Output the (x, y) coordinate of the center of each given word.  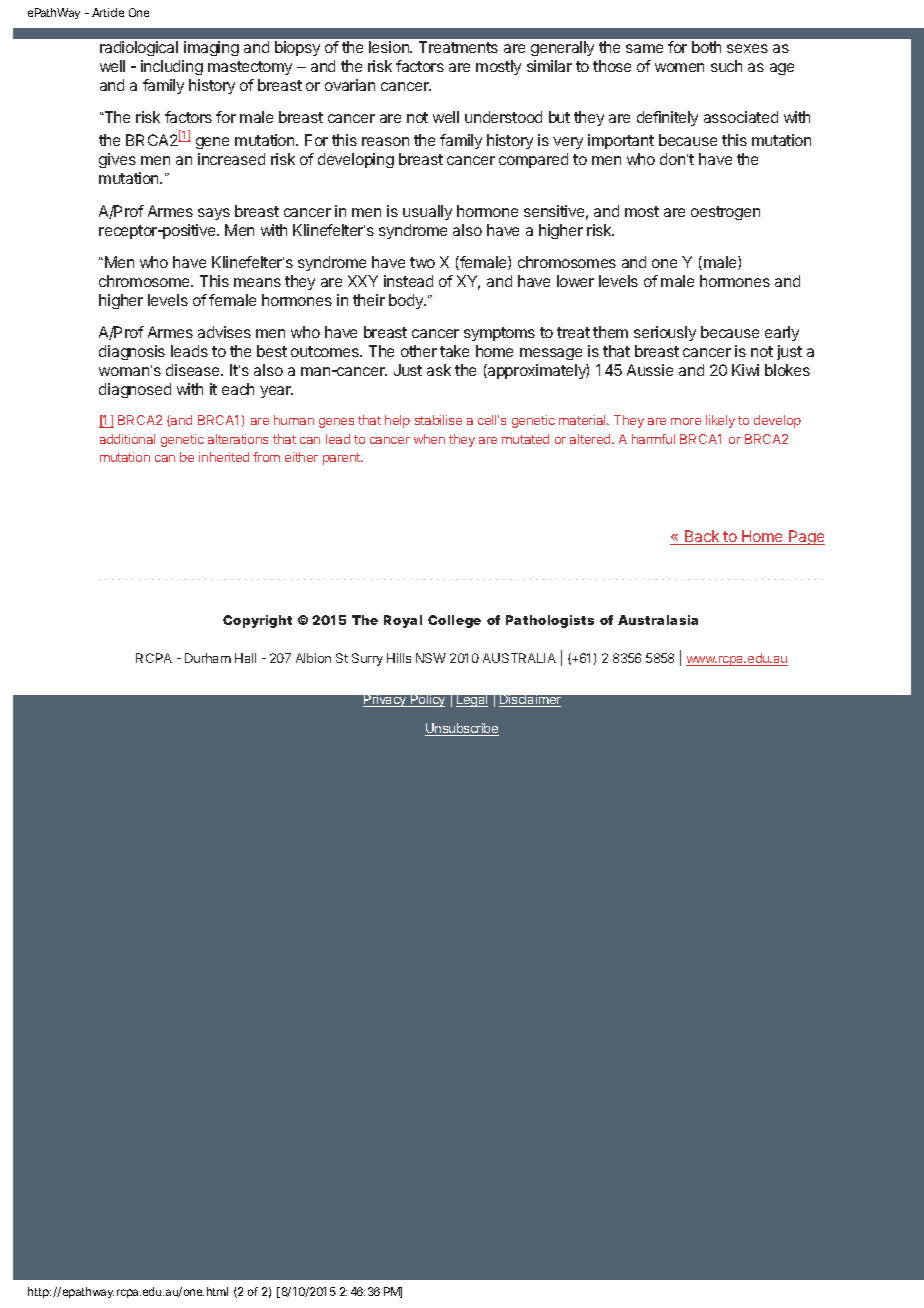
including (172, 67)
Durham (208, 658)
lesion (390, 47)
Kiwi (745, 370)
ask (439, 370)
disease (194, 370)
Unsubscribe (462, 729)
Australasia (658, 620)
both (706, 47)
